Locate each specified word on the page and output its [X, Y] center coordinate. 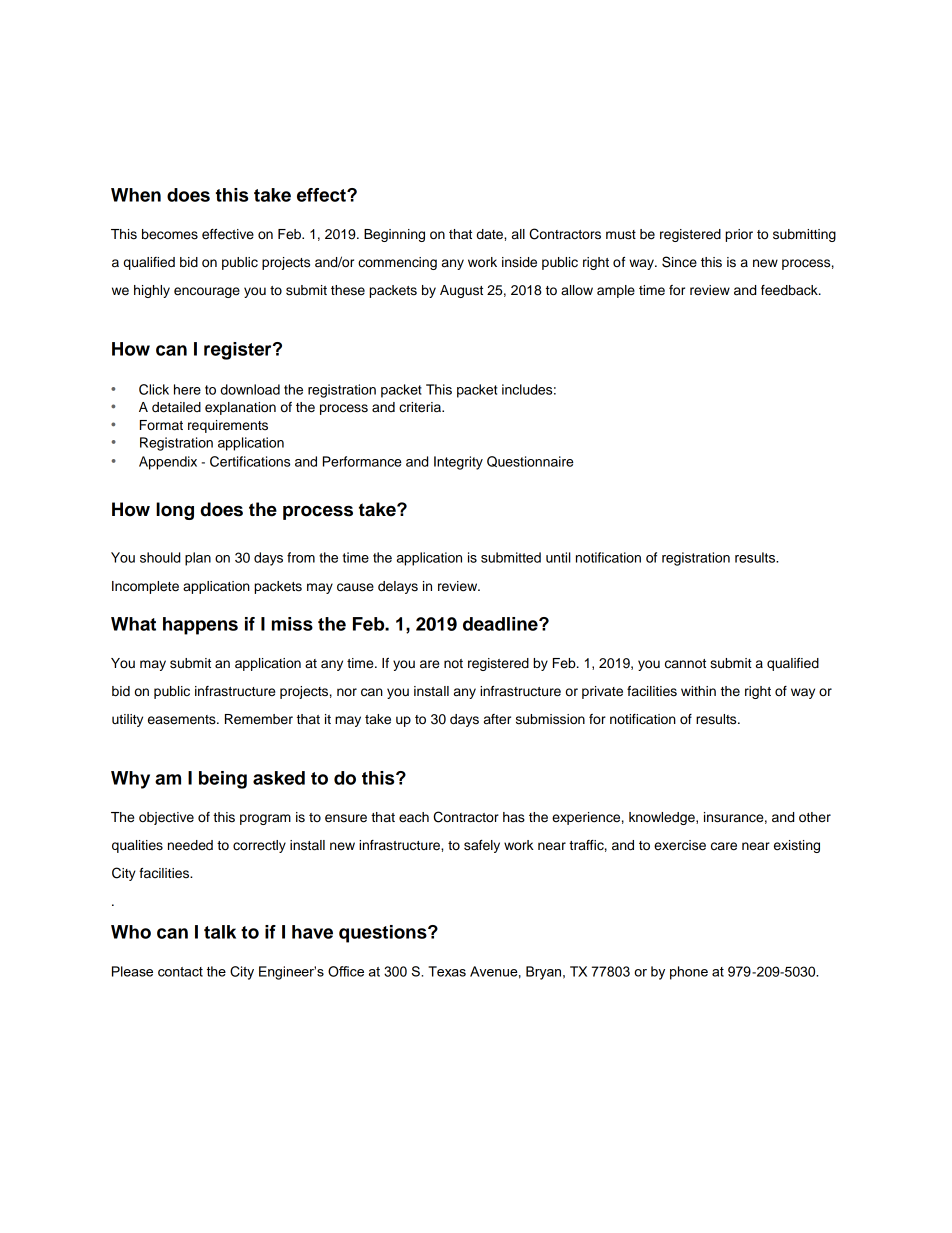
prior [739, 235]
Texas [447, 971]
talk [220, 932]
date [491, 234]
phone [689, 973]
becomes [170, 234]
